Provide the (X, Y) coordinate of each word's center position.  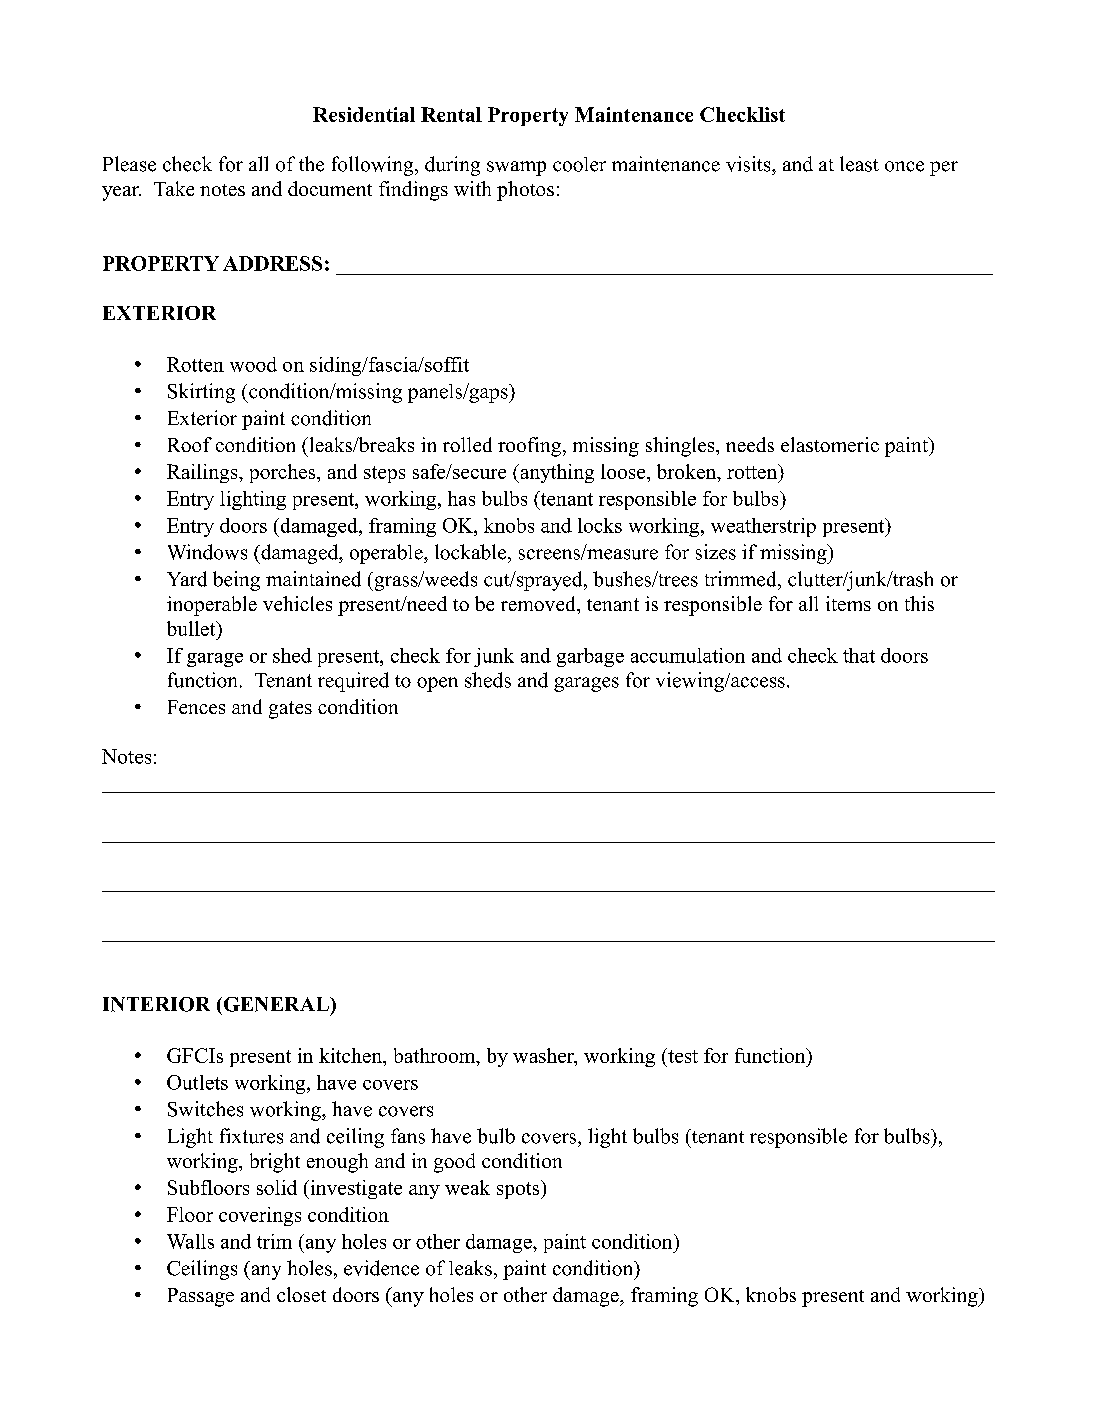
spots (519, 1189)
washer (544, 1055)
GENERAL (277, 1004)
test (682, 1055)
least (859, 164)
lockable (472, 552)
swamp (516, 168)
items (848, 603)
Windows (207, 552)
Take (174, 188)
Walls (190, 1241)
